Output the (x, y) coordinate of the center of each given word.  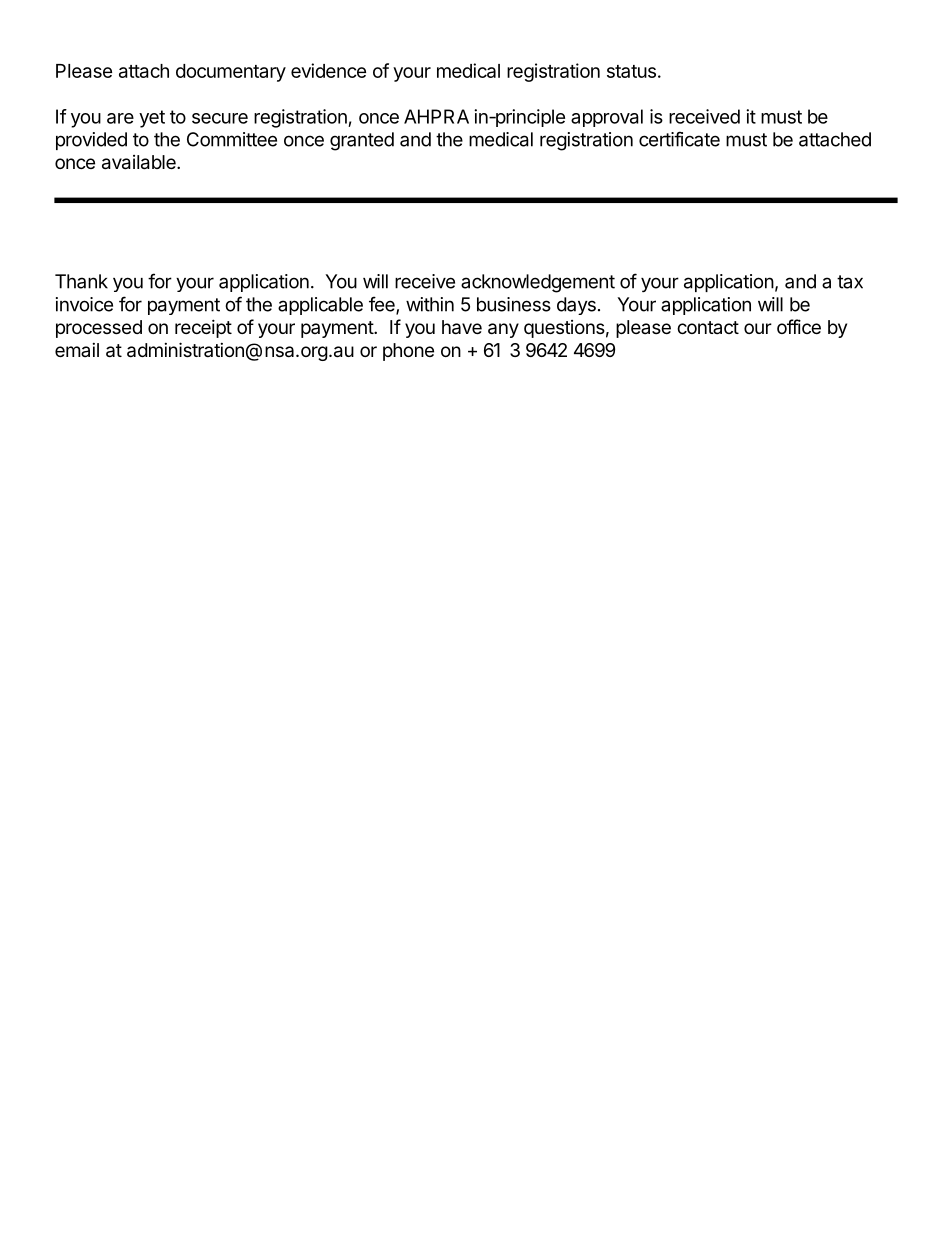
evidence (328, 70)
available (140, 162)
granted (362, 141)
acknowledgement (538, 283)
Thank (81, 281)
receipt (203, 328)
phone (408, 352)
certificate (679, 139)
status (631, 71)
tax (850, 282)
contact (708, 327)
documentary (231, 73)
